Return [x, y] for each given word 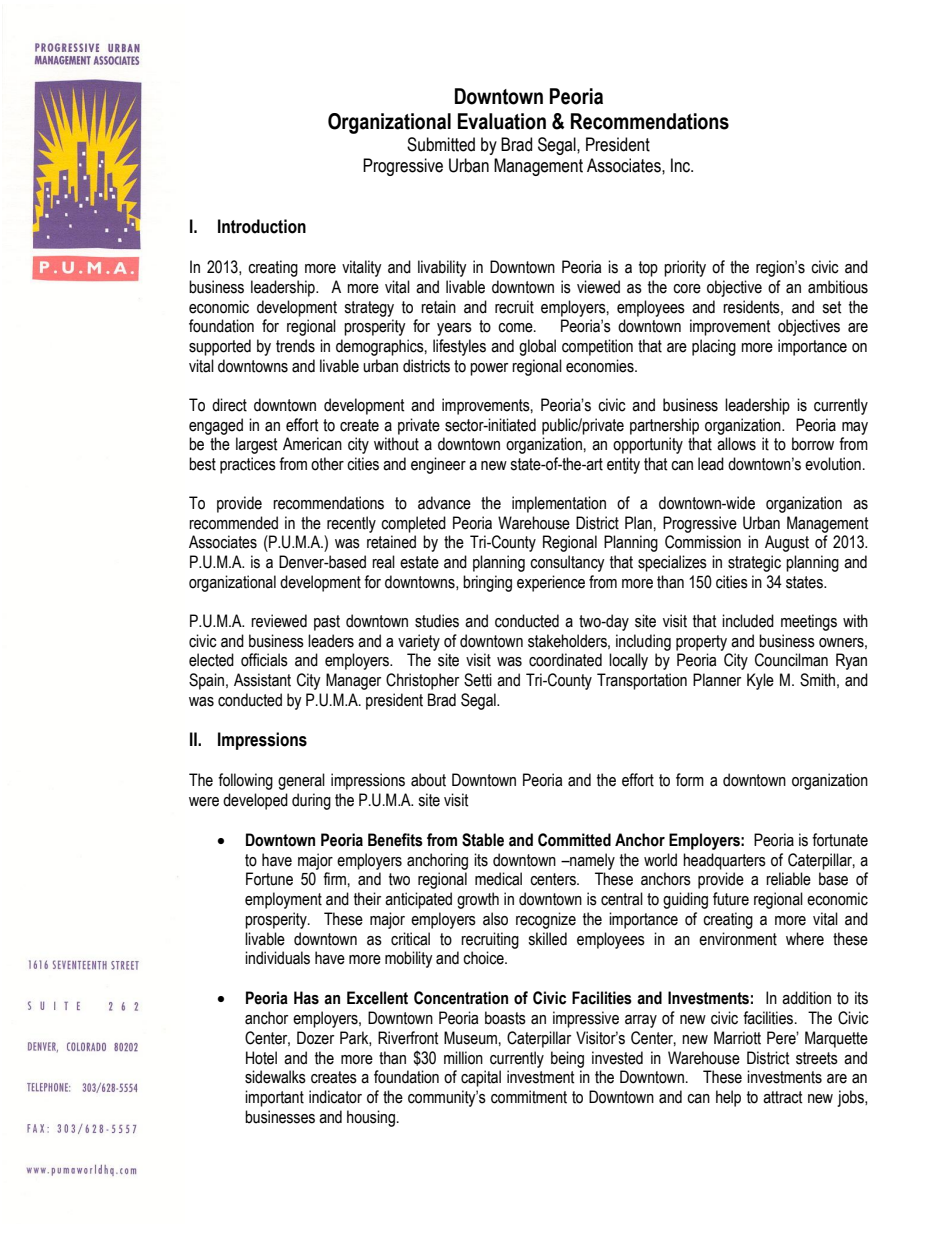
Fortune [269, 879]
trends [295, 346]
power [489, 369]
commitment [529, 1097]
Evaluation [502, 121]
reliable [788, 879]
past [327, 623]
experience [551, 583]
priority [685, 268]
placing [714, 347]
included [748, 621]
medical [498, 879]
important [274, 1098]
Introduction [262, 226]
